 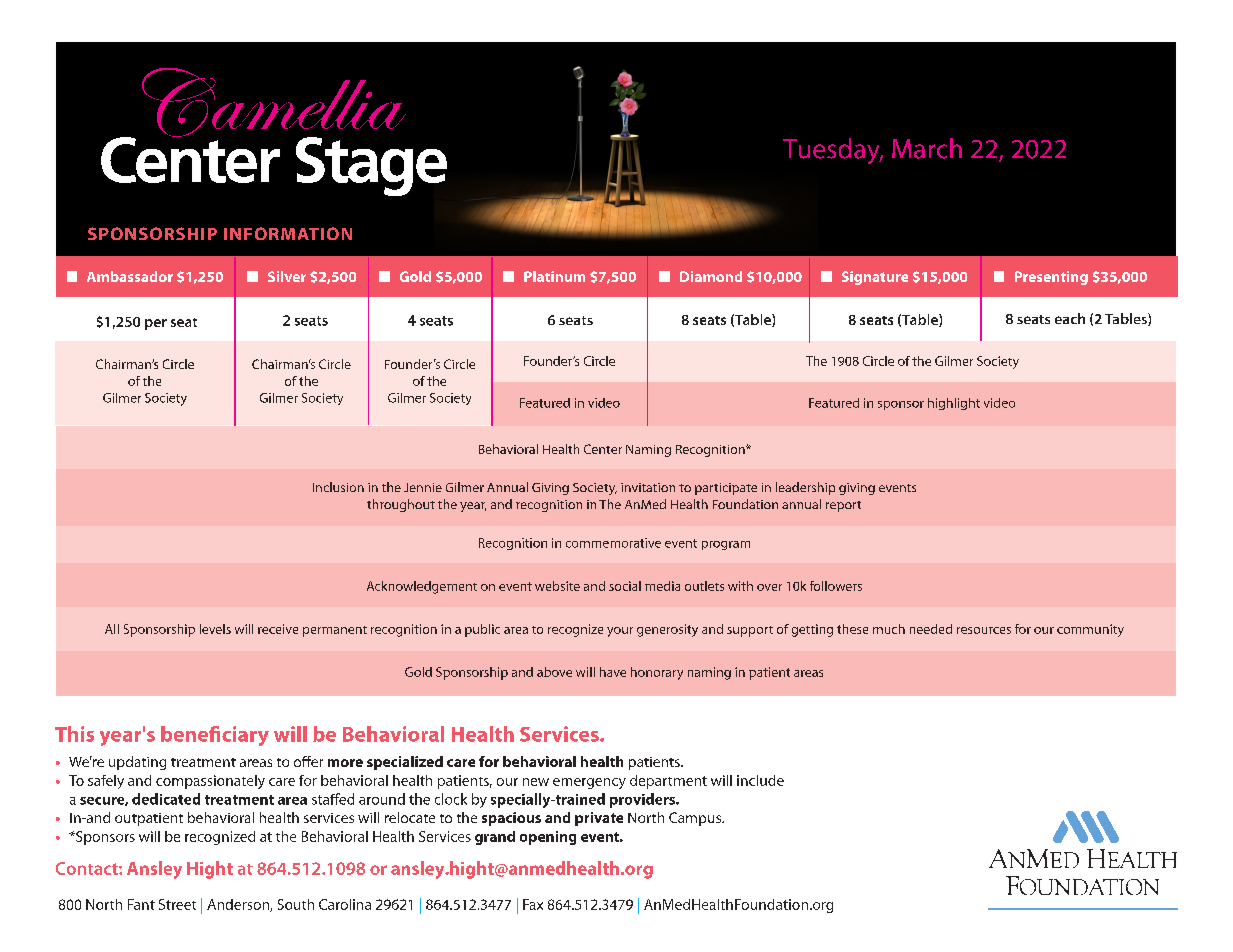 What do you see at coordinates (288, 233) in the page?
I see `INFORMATION` at bounding box center [288, 233].
